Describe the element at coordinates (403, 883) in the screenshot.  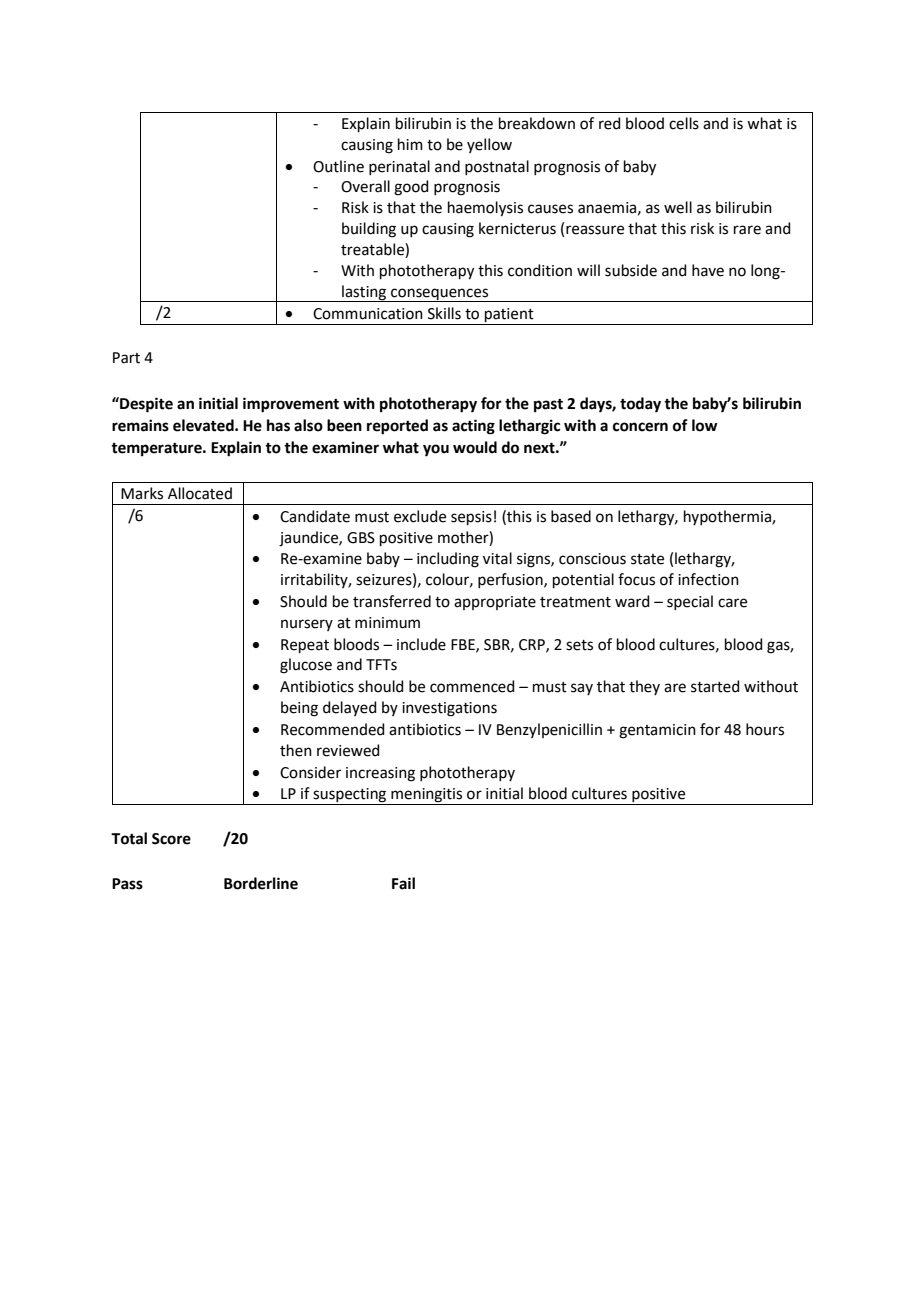
I see `Fail` at that location.
